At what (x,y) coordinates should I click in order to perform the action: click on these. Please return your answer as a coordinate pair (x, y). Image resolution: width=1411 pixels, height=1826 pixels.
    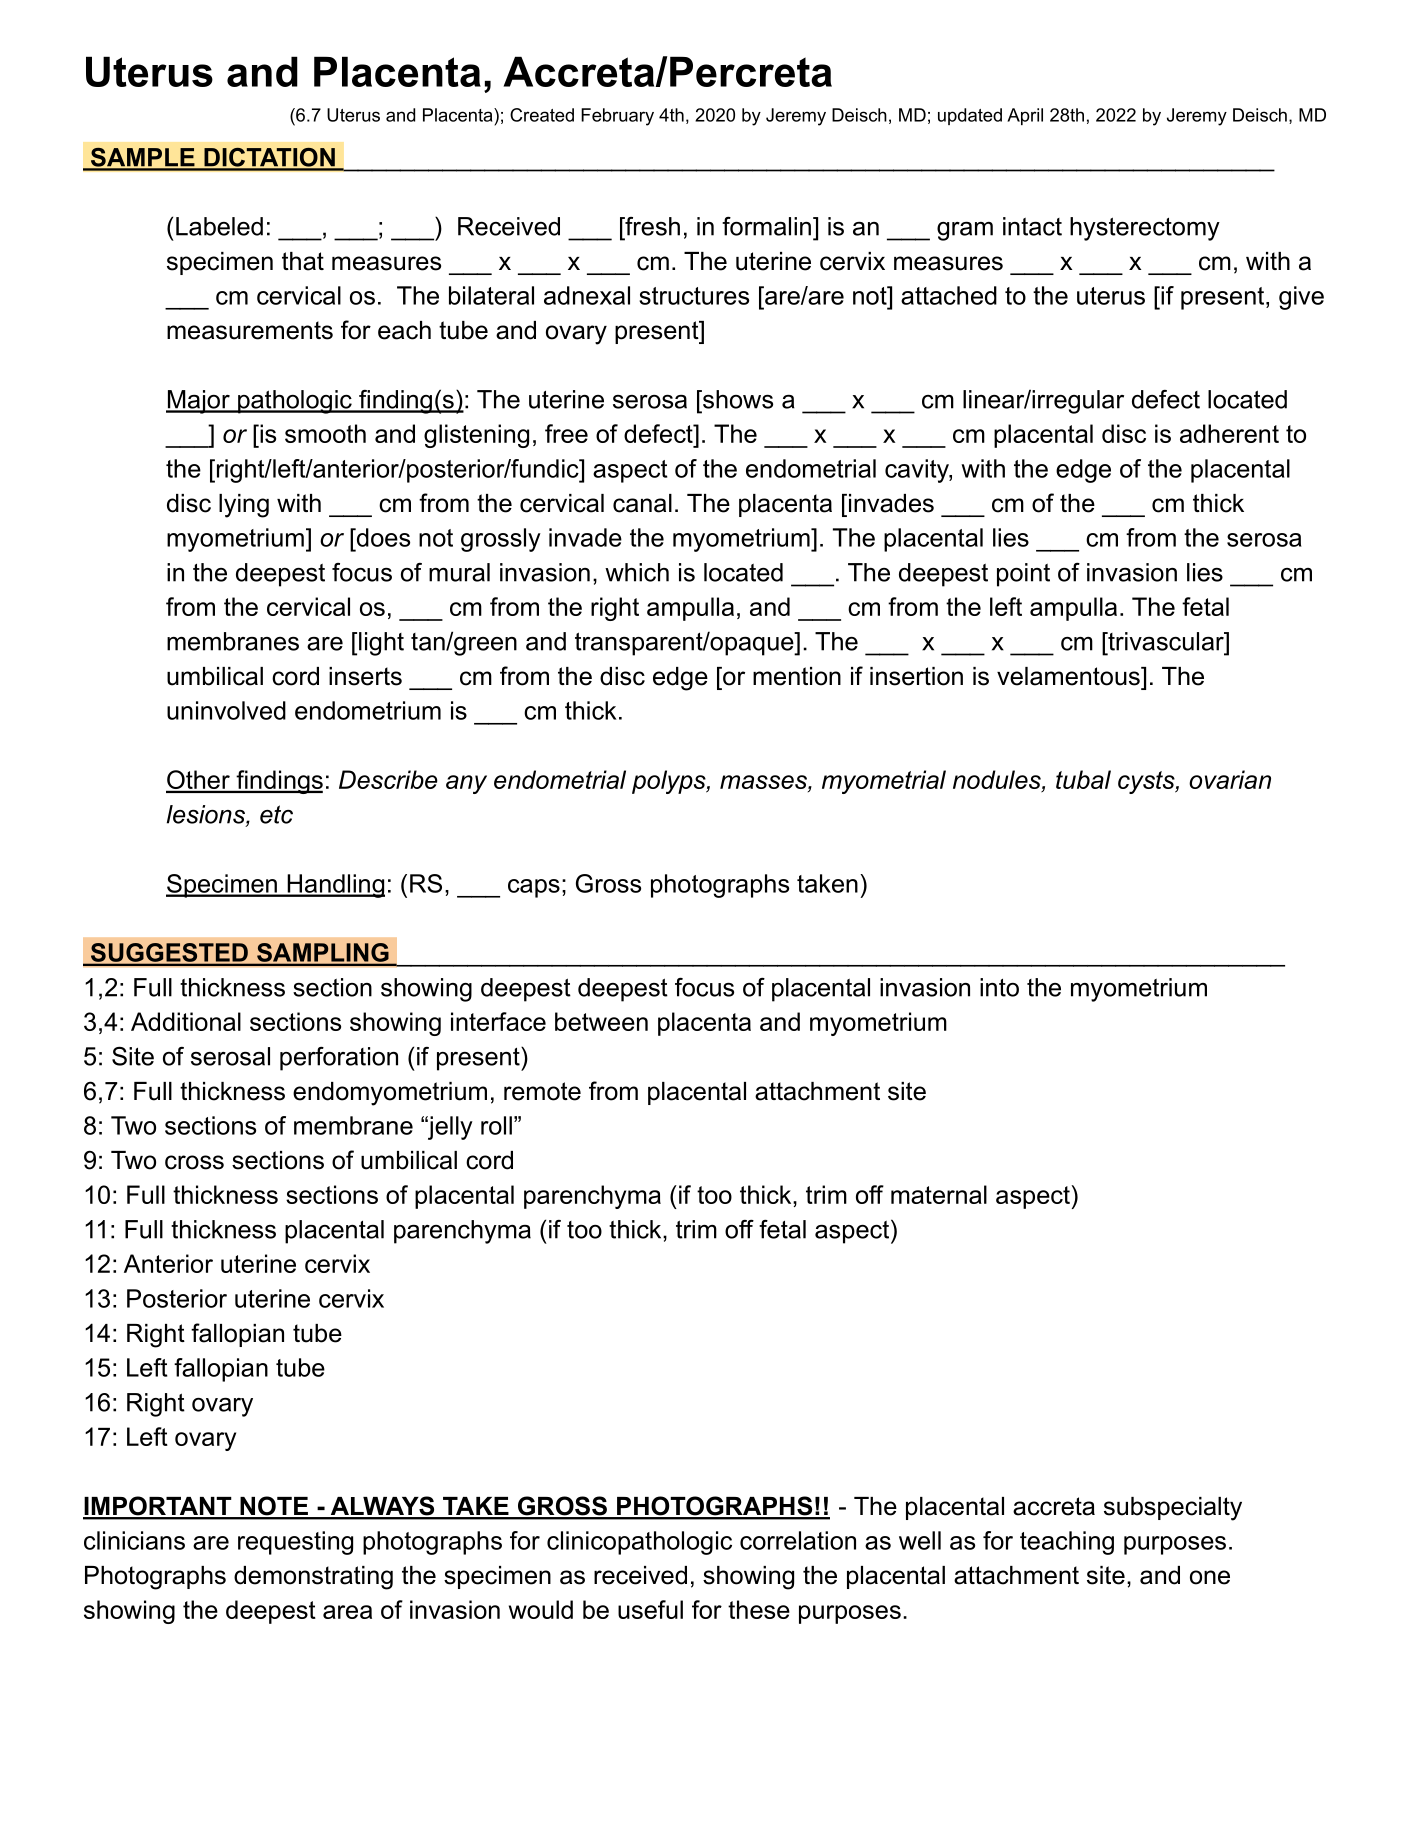
    Looking at the image, I should click on (759, 1609).
